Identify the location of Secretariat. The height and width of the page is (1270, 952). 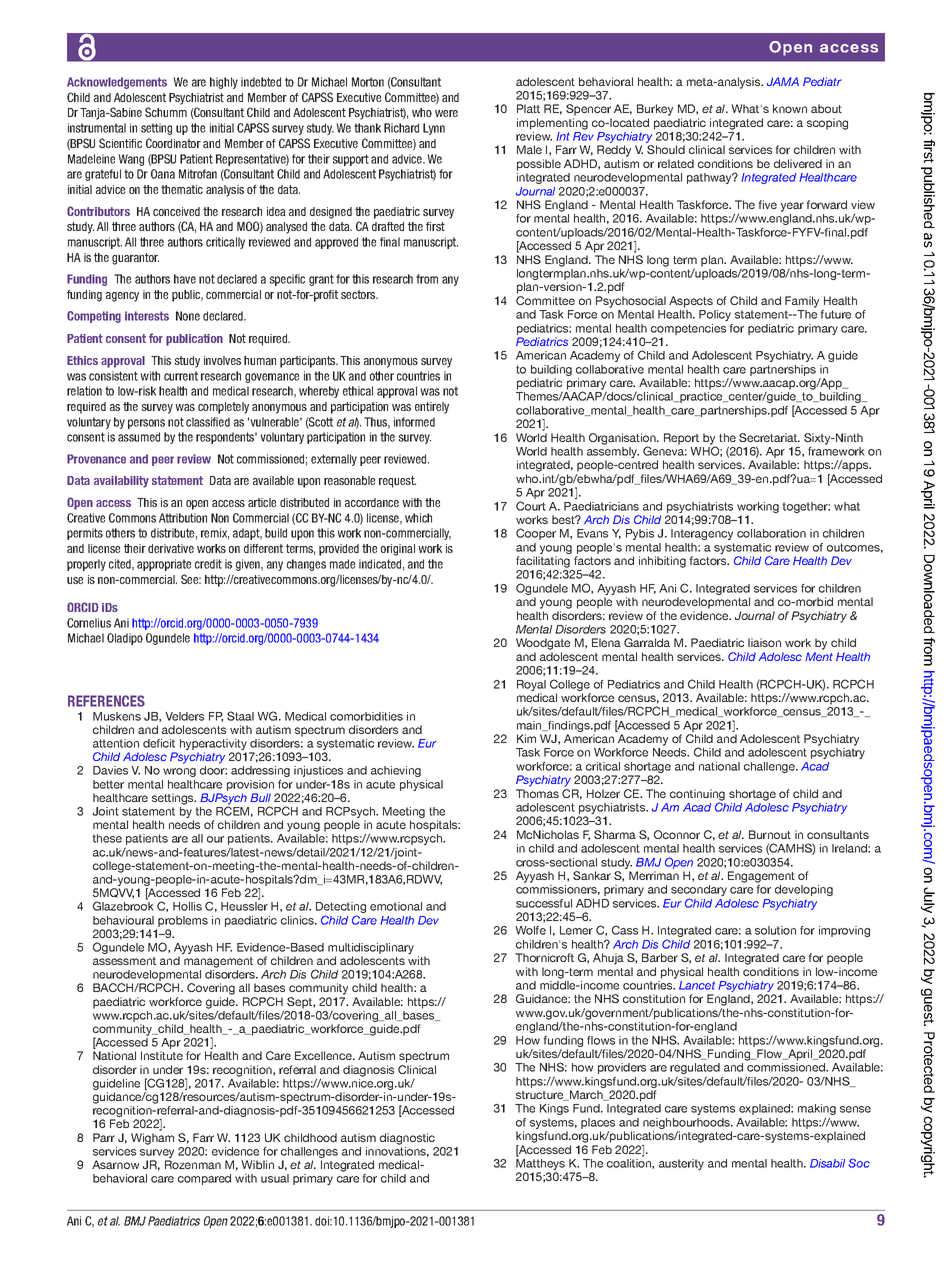
(769, 437).
